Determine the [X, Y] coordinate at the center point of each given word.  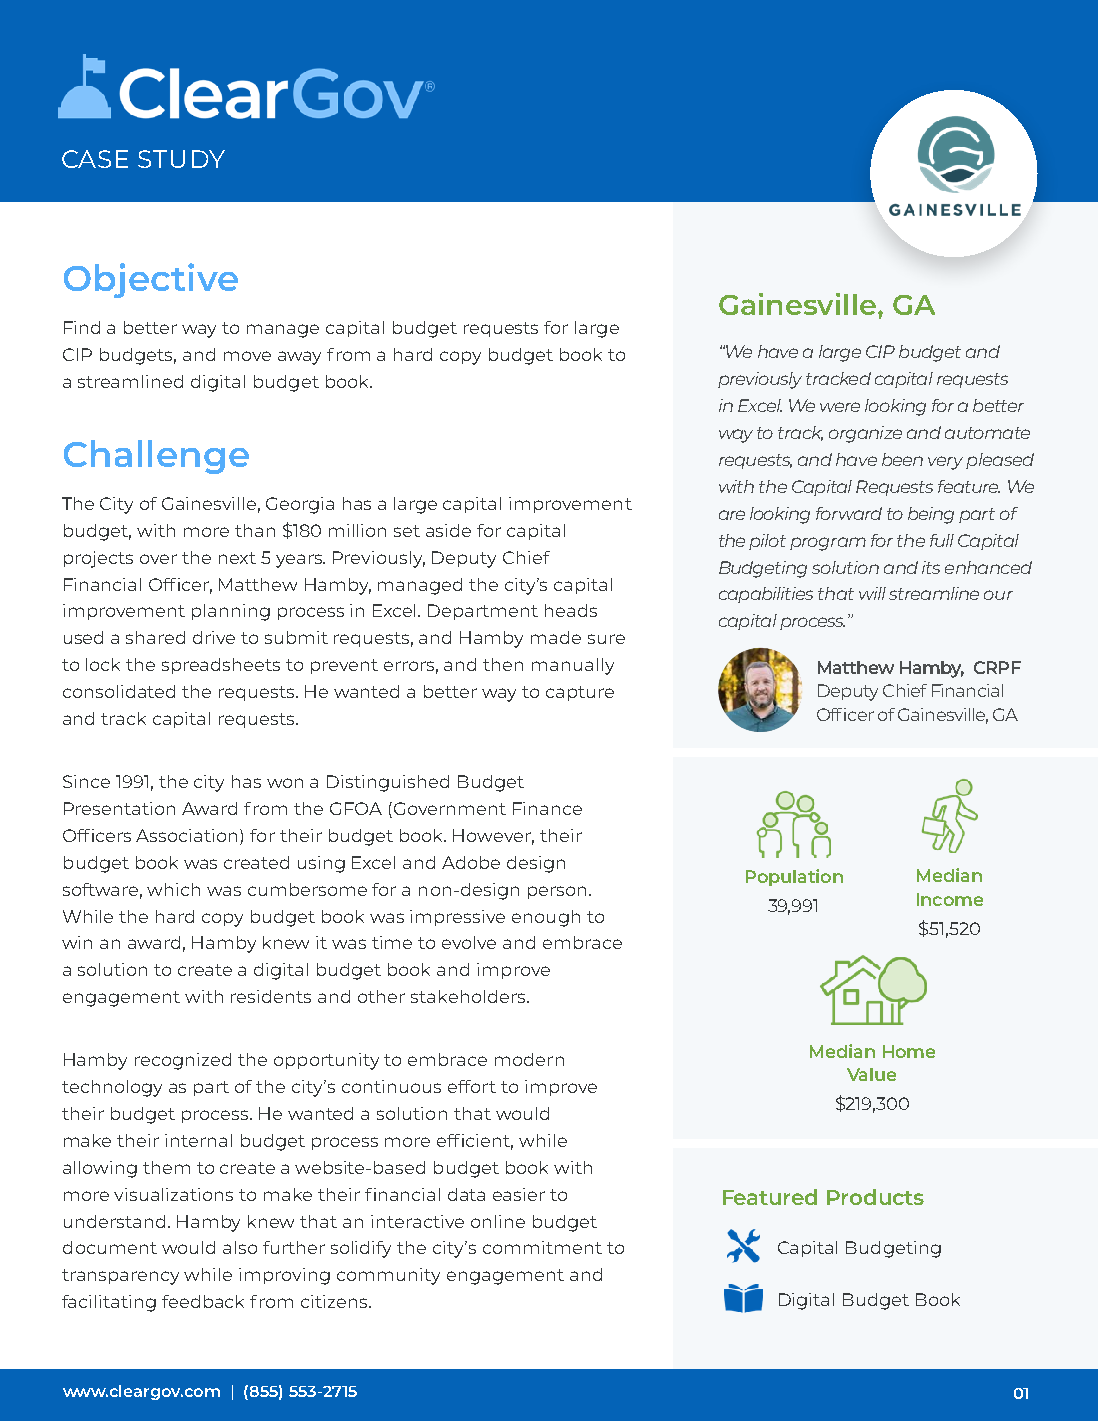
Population [794, 877]
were [840, 407]
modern [529, 1059]
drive [214, 637]
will [872, 593]
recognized [183, 1061]
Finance [547, 808]
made [556, 637]
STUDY [181, 159]
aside [448, 530]
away [299, 358]
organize [865, 434]
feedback [203, 1301]
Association [188, 835]
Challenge [156, 457]
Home [909, 1051]
